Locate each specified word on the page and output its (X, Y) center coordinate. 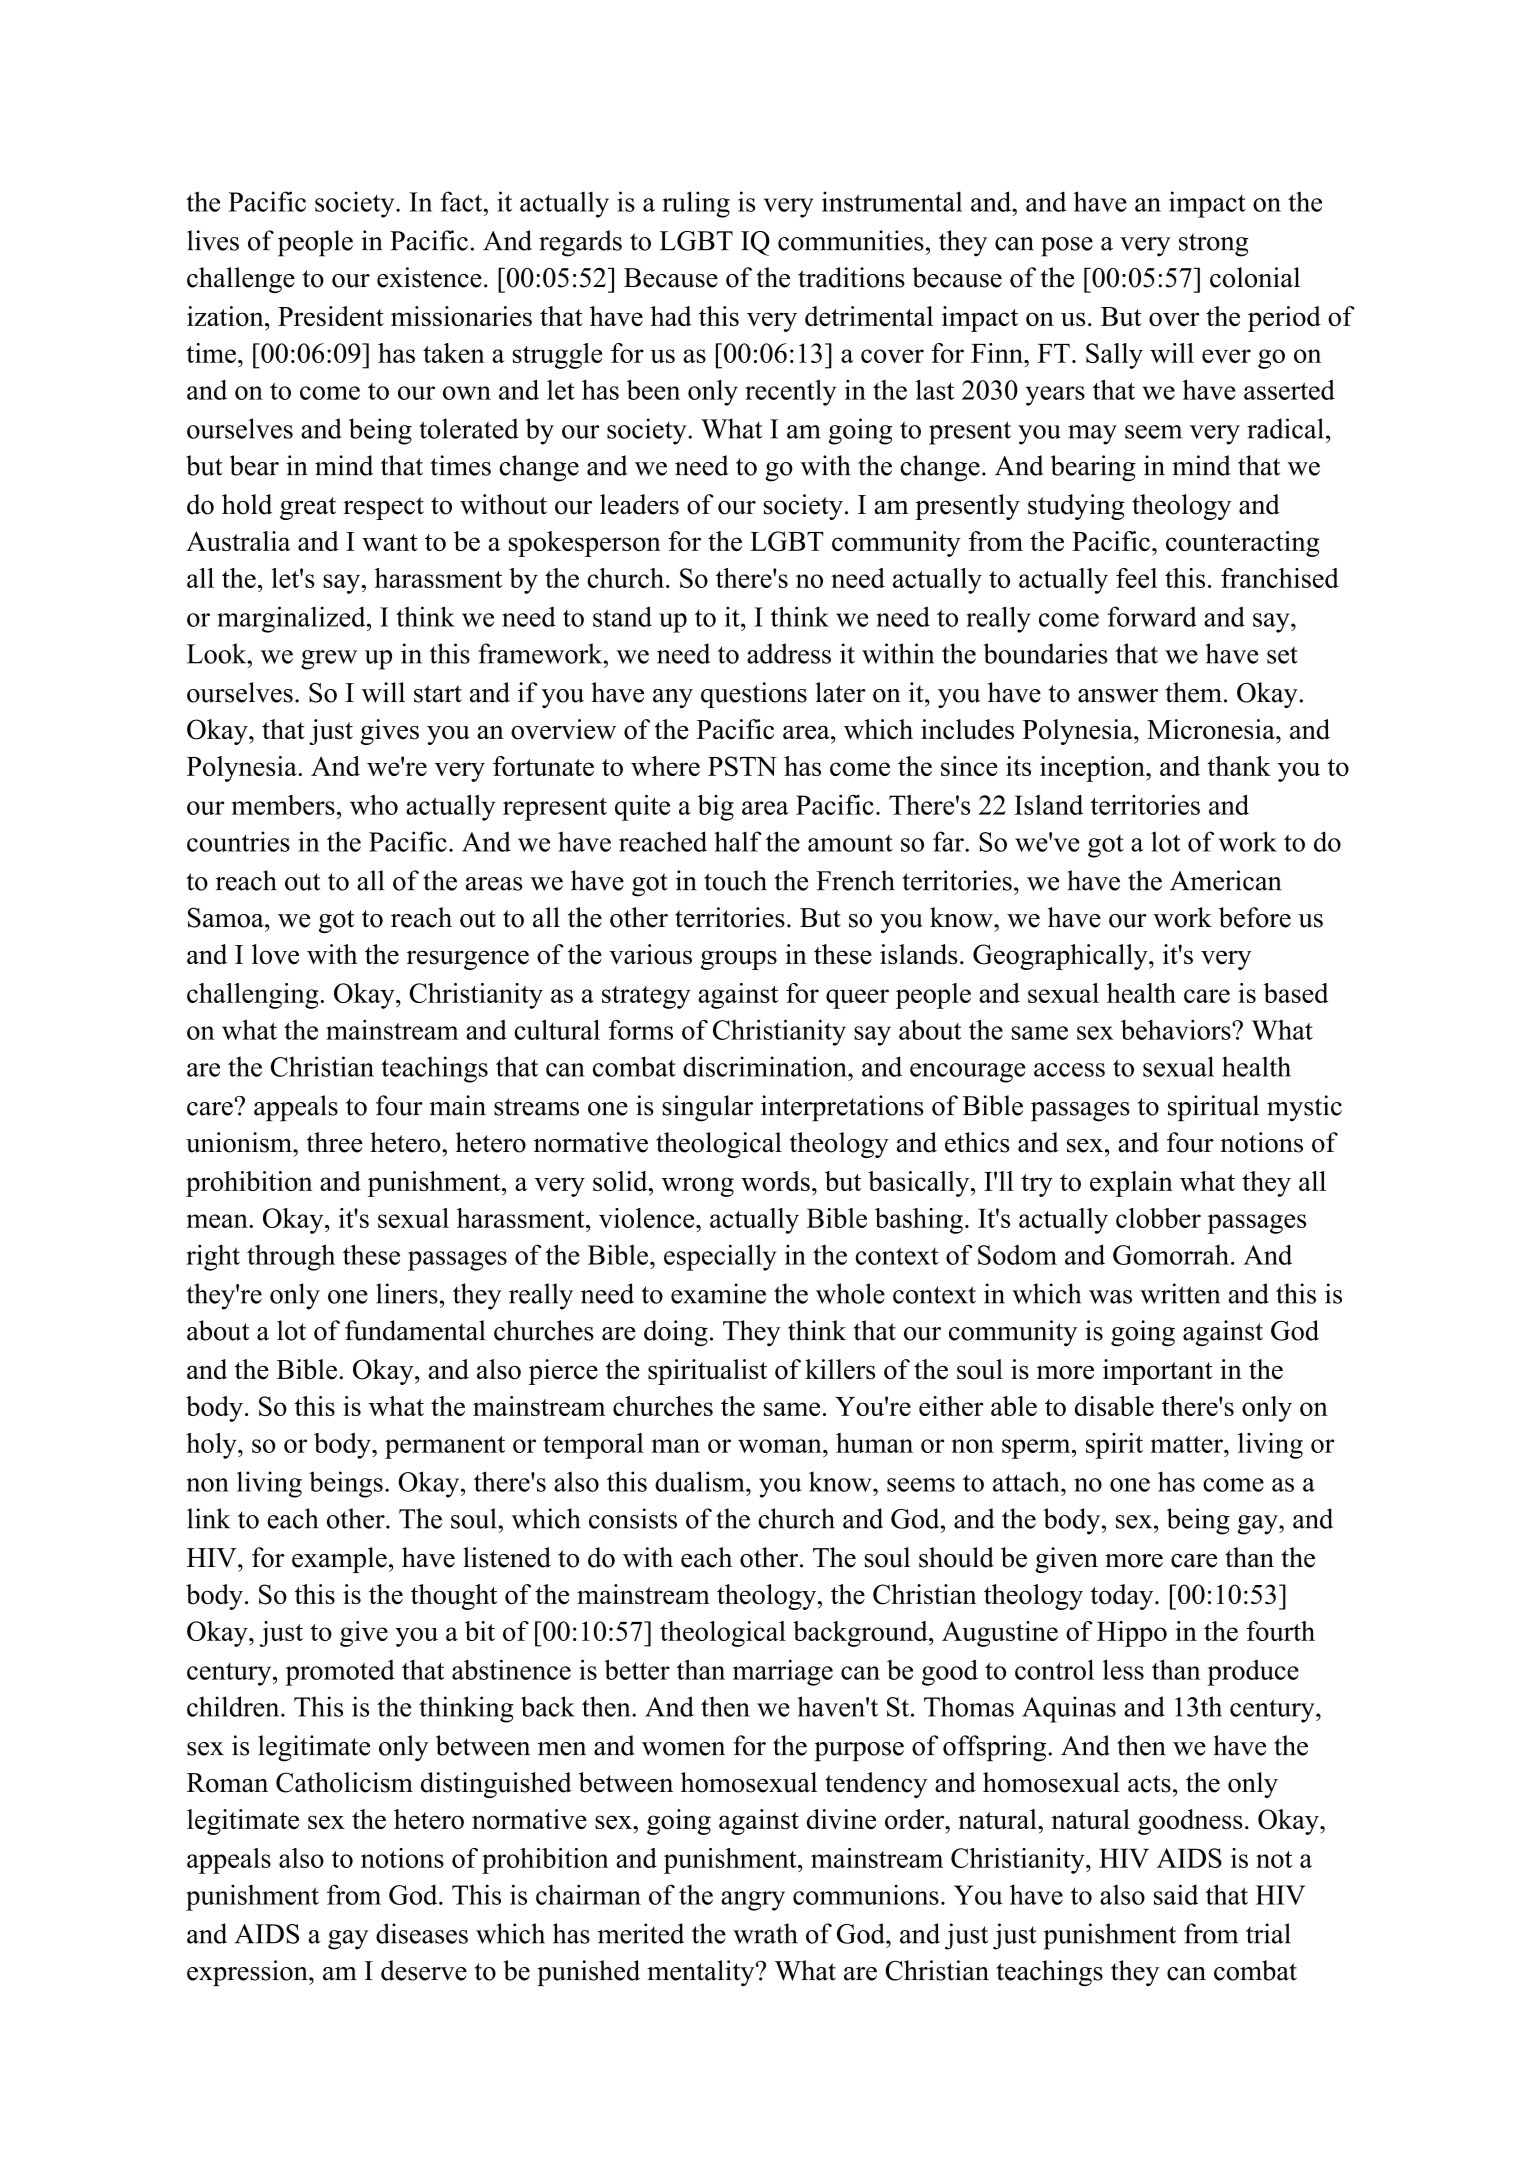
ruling (696, 204)
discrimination (766, 1066)
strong (1214, 245)
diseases (422, 1933)
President (331, 316)
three (335, 1142)
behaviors (1177, 1030)
